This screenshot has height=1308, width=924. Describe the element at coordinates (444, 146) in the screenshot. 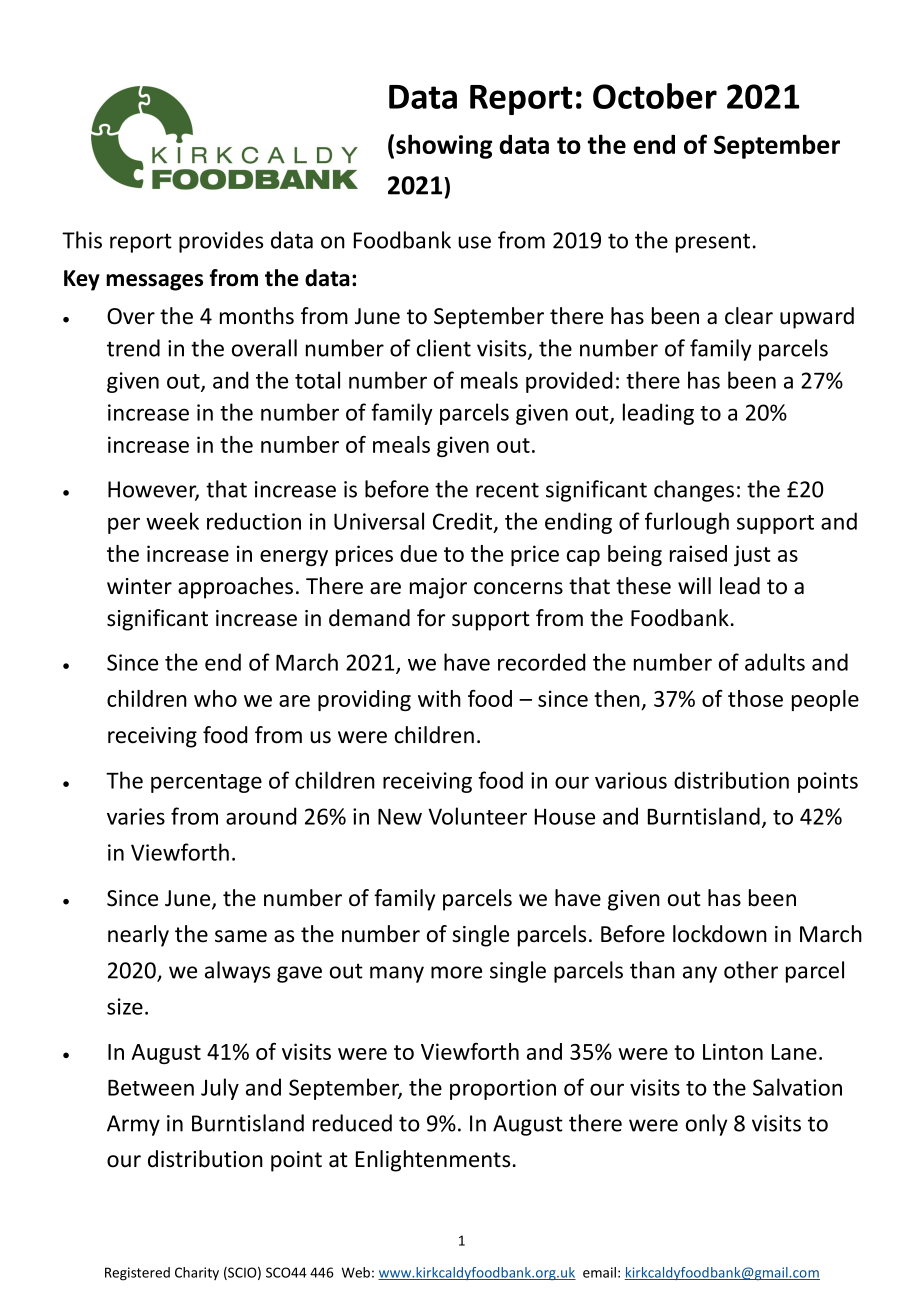

I see `showing` at that location.
